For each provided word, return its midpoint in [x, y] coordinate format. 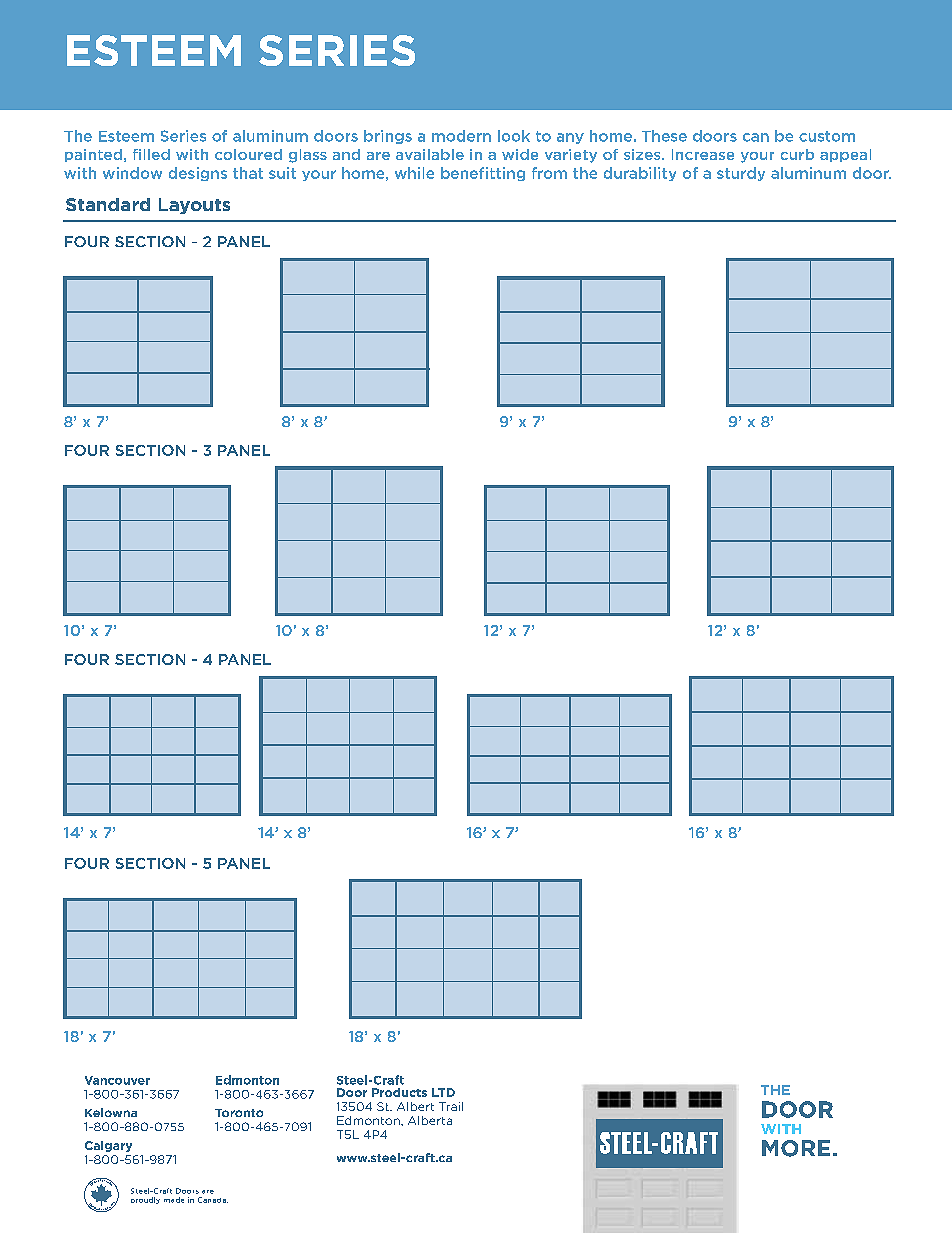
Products [399, 1092]
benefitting [483, 174]
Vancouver [117, 1080]
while [414, 173]
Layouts [194, 206]
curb [797, 154]
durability [640, 174]
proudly [145, 1200]
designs [198, 174]
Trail [451, 1106]
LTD [443, 1092]
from [549, 173]
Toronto [239, 1113]
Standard [108, 204]
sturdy [741, 174]
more [796, 1148]
